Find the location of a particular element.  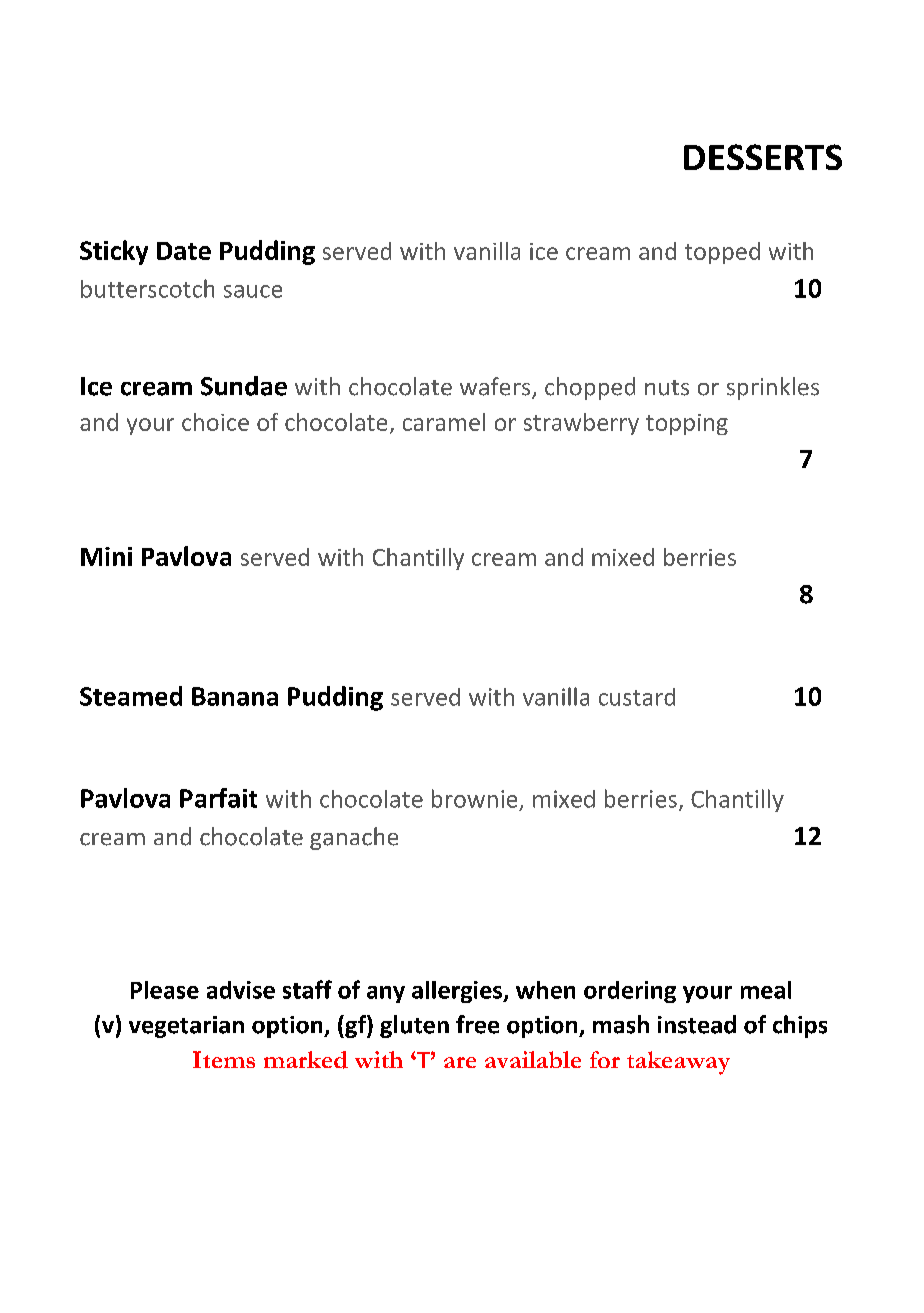

topping is located at coordinates (687, 424).
